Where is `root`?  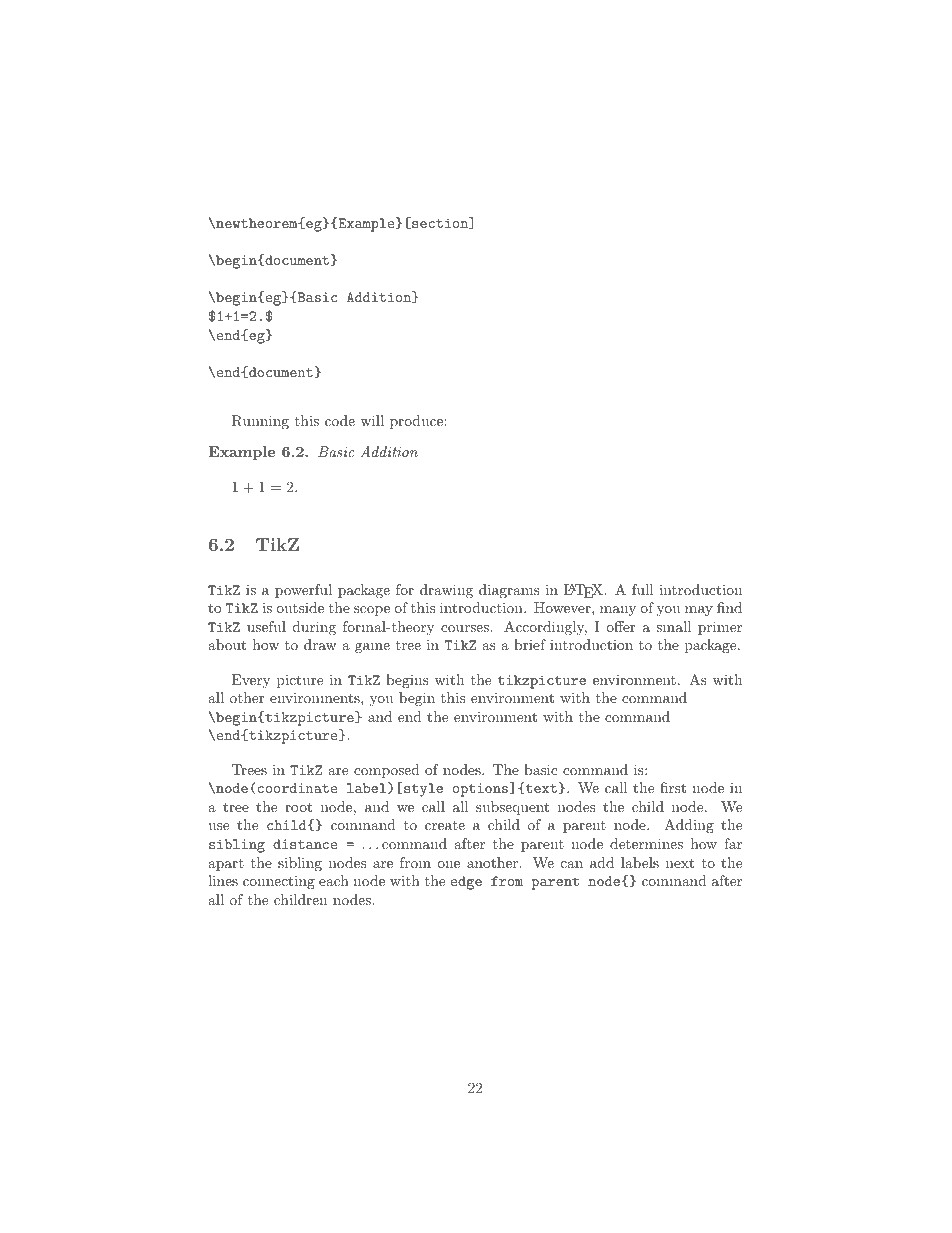
root is located at coordinates (298, 807).
